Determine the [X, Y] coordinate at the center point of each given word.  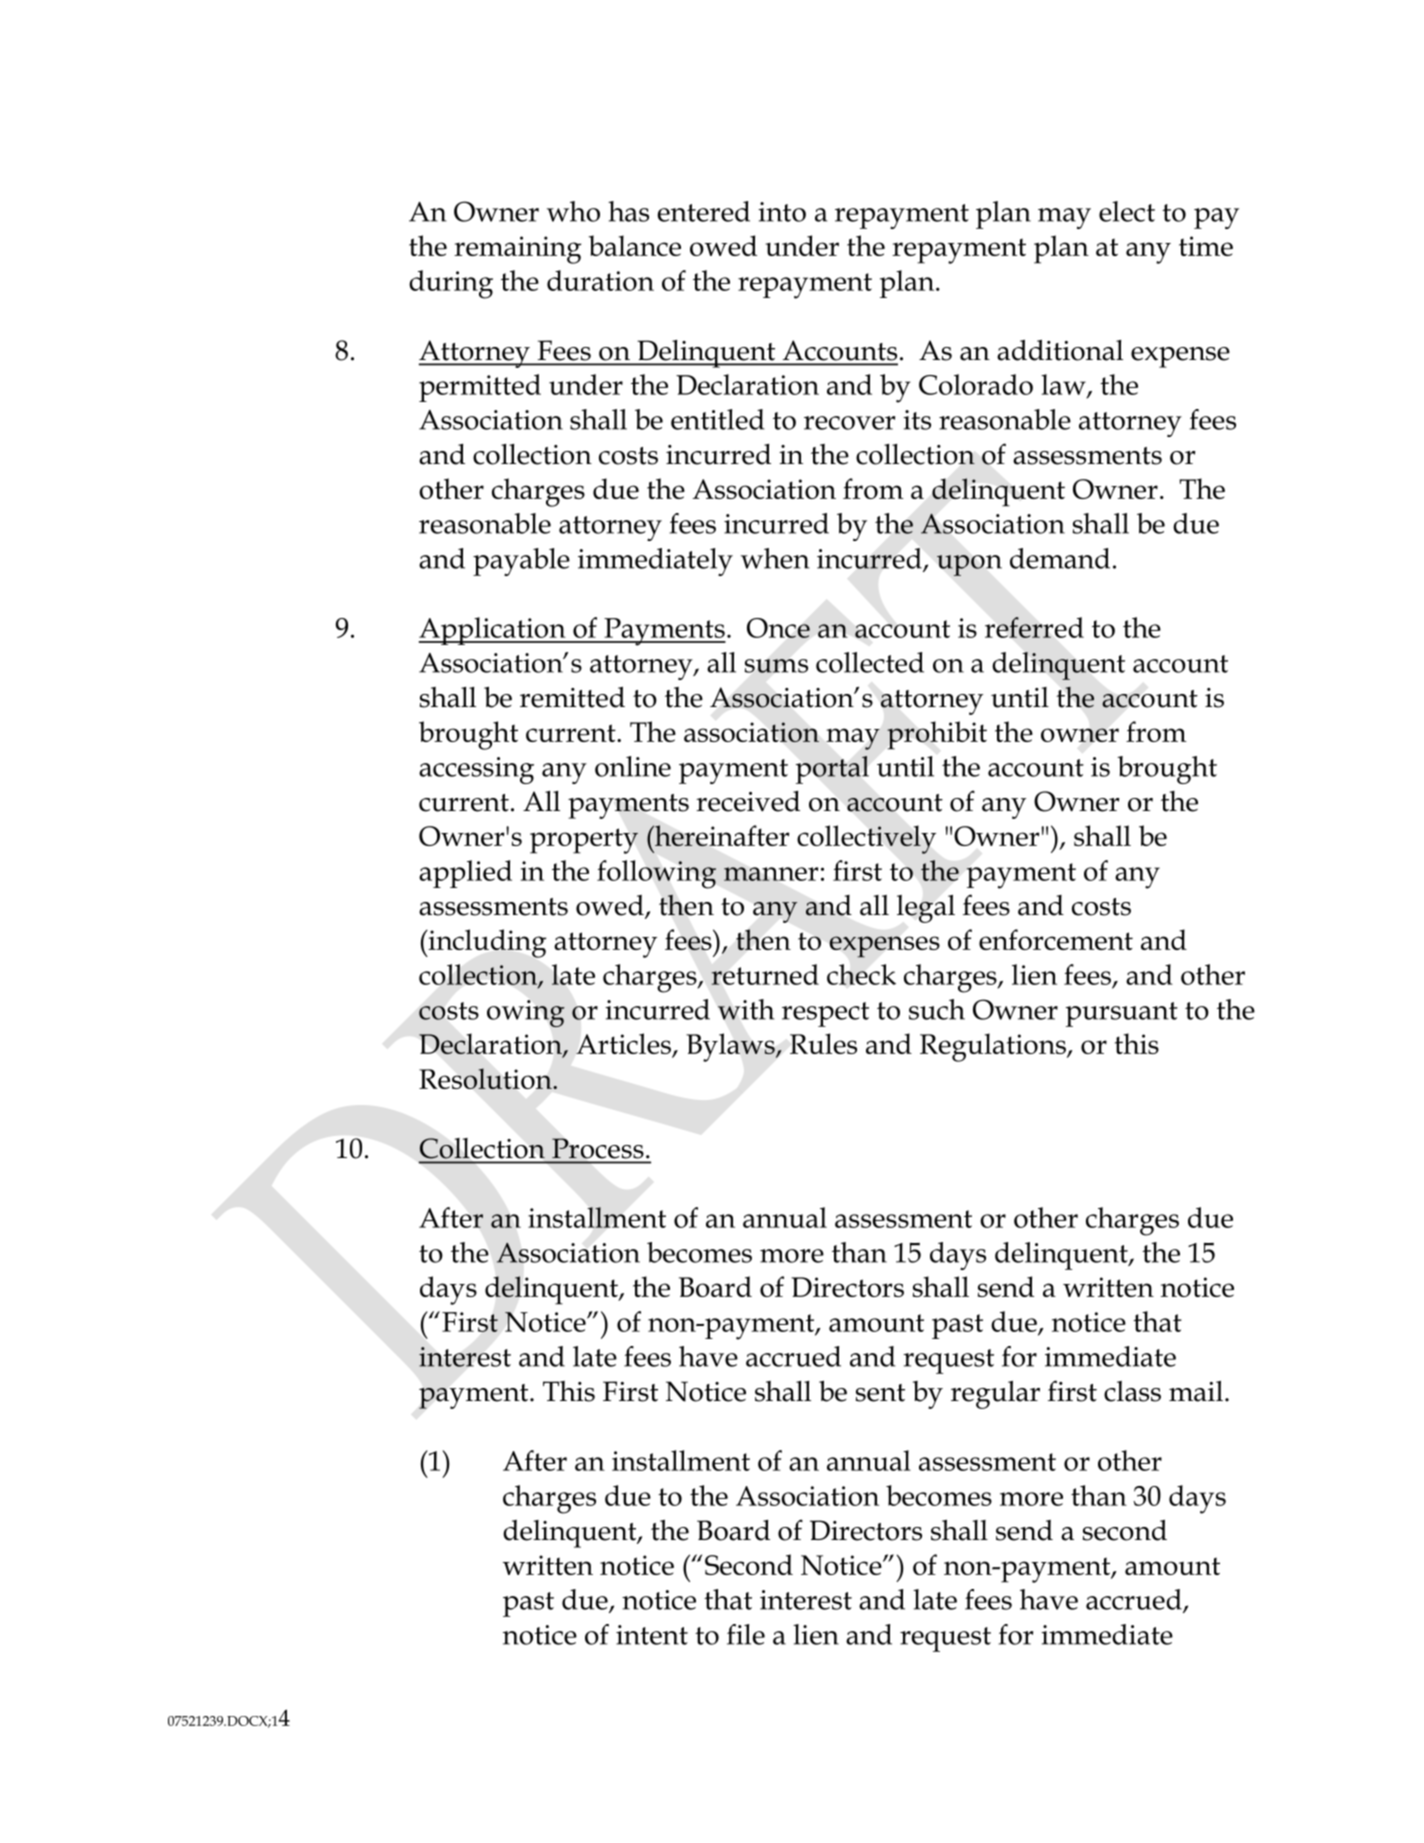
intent [652, 1635]
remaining [517, 250]
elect [1127, 211]
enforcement [1056, 939]
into [782, 212]
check [861, 974]
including [486, 943]
